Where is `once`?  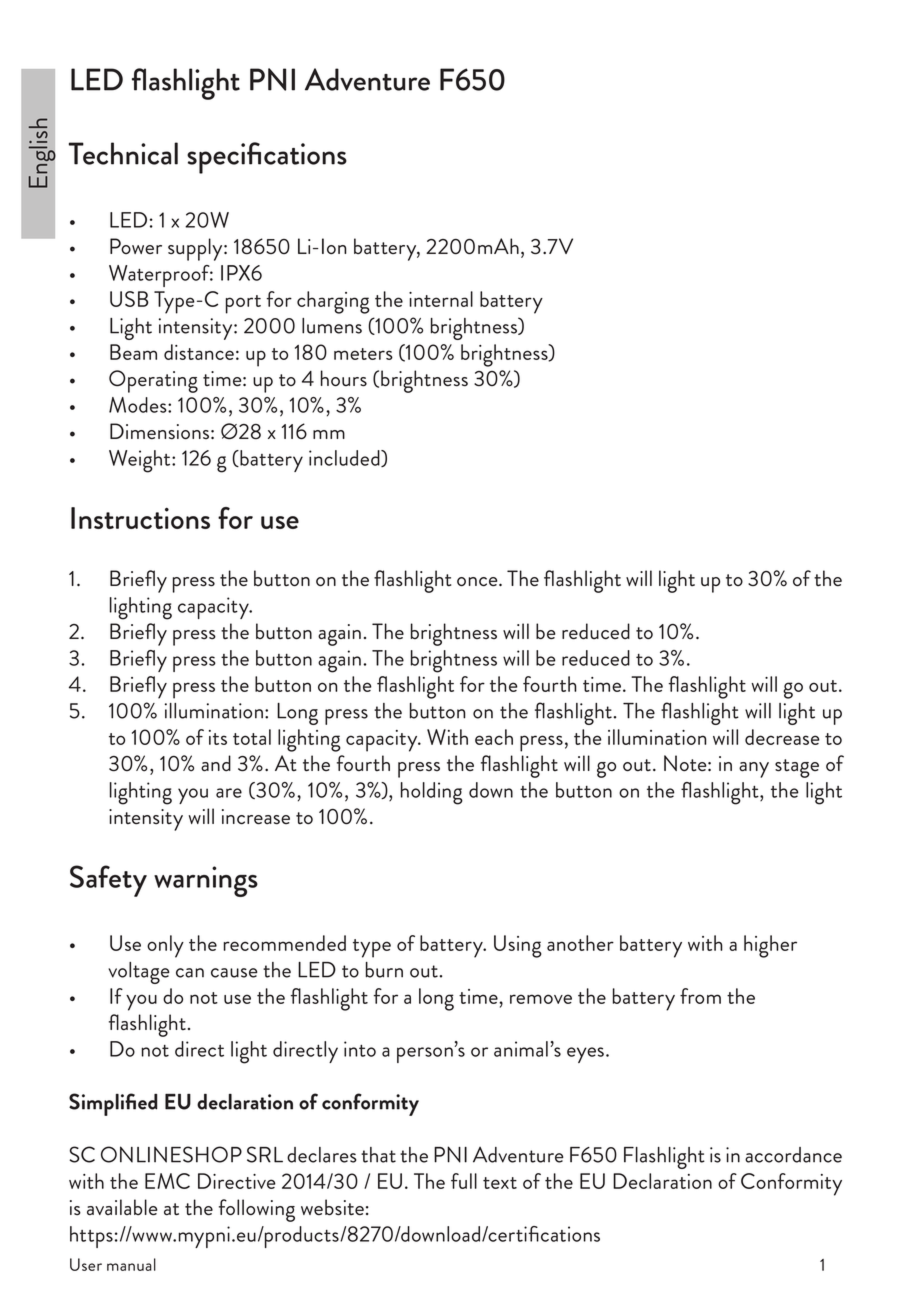 once is located at coordinates (478, 582).
